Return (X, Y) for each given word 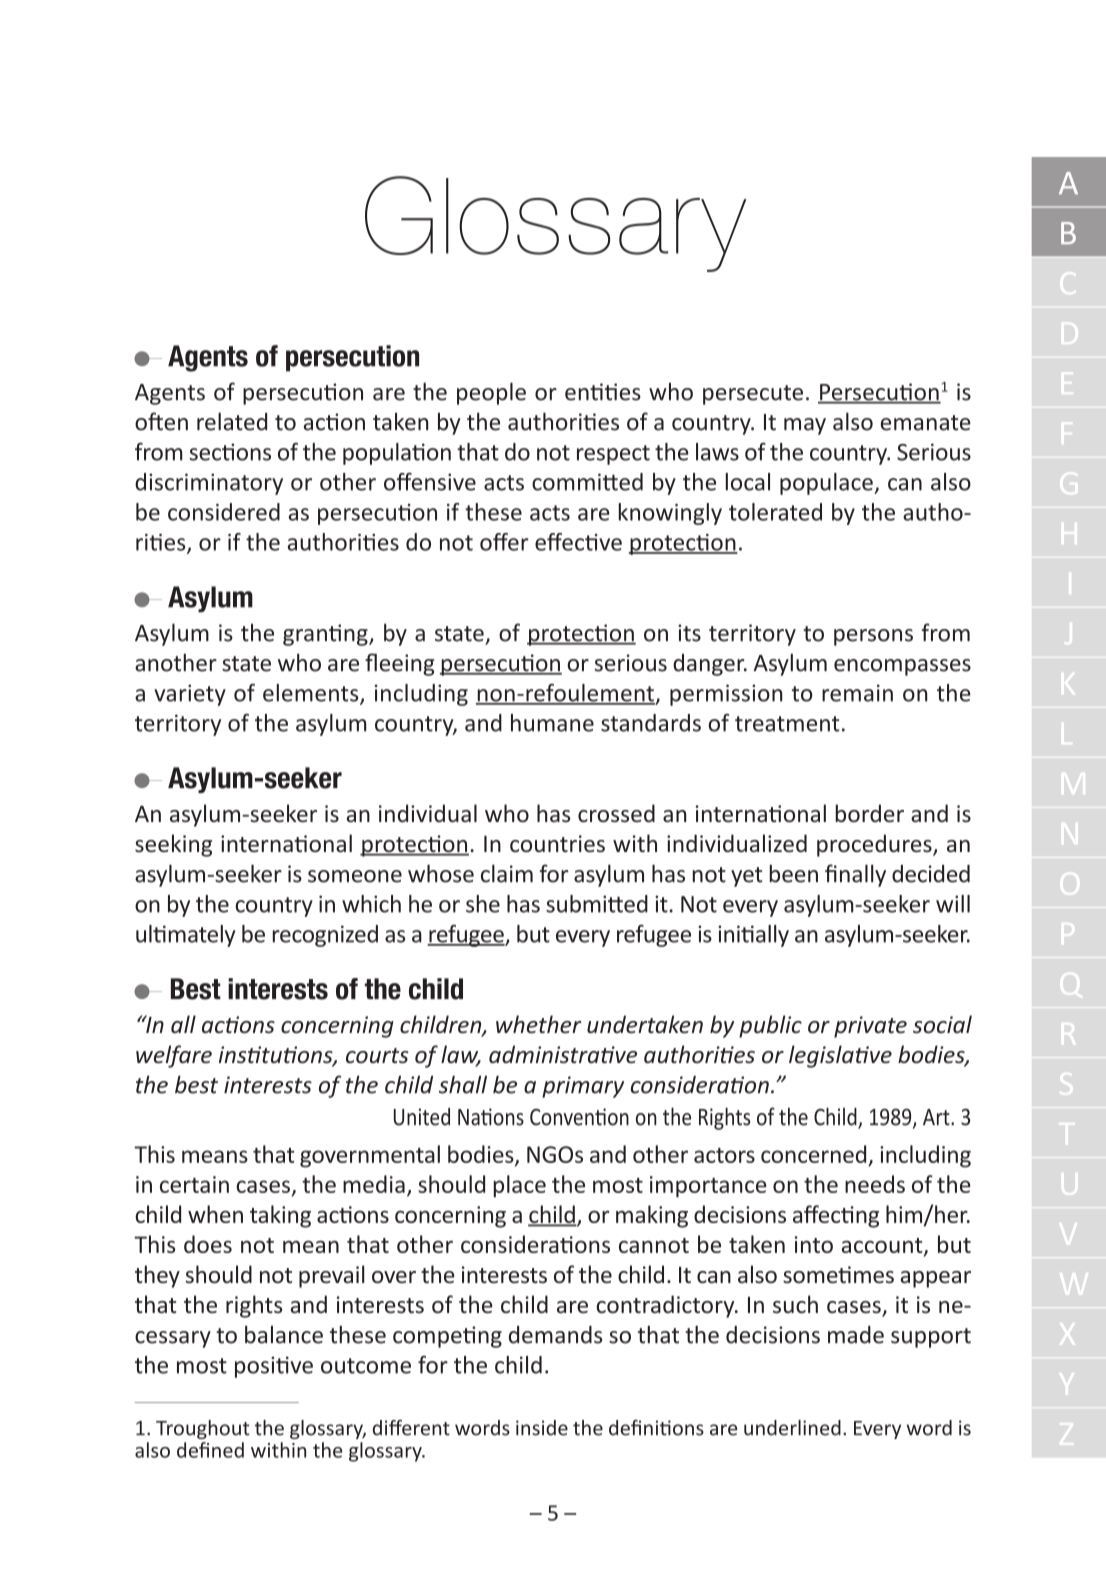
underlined (792, 1428)
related (232, 421)
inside (542, 1428)
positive (274, 1367)
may (805, 426)
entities (603, 392)
